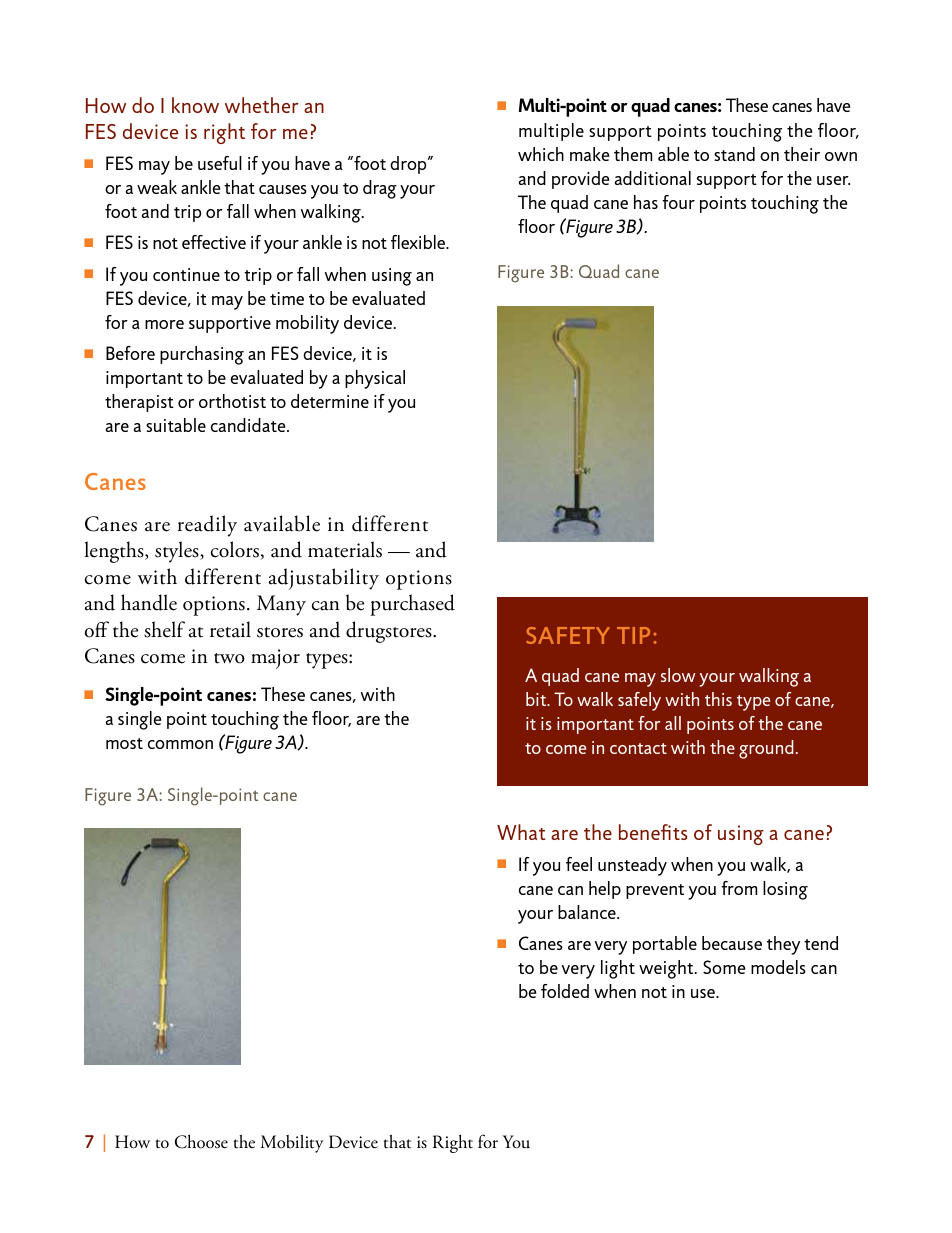  Describe the element at coordinates (565, 991) in the image. I see `folded` at that location.
